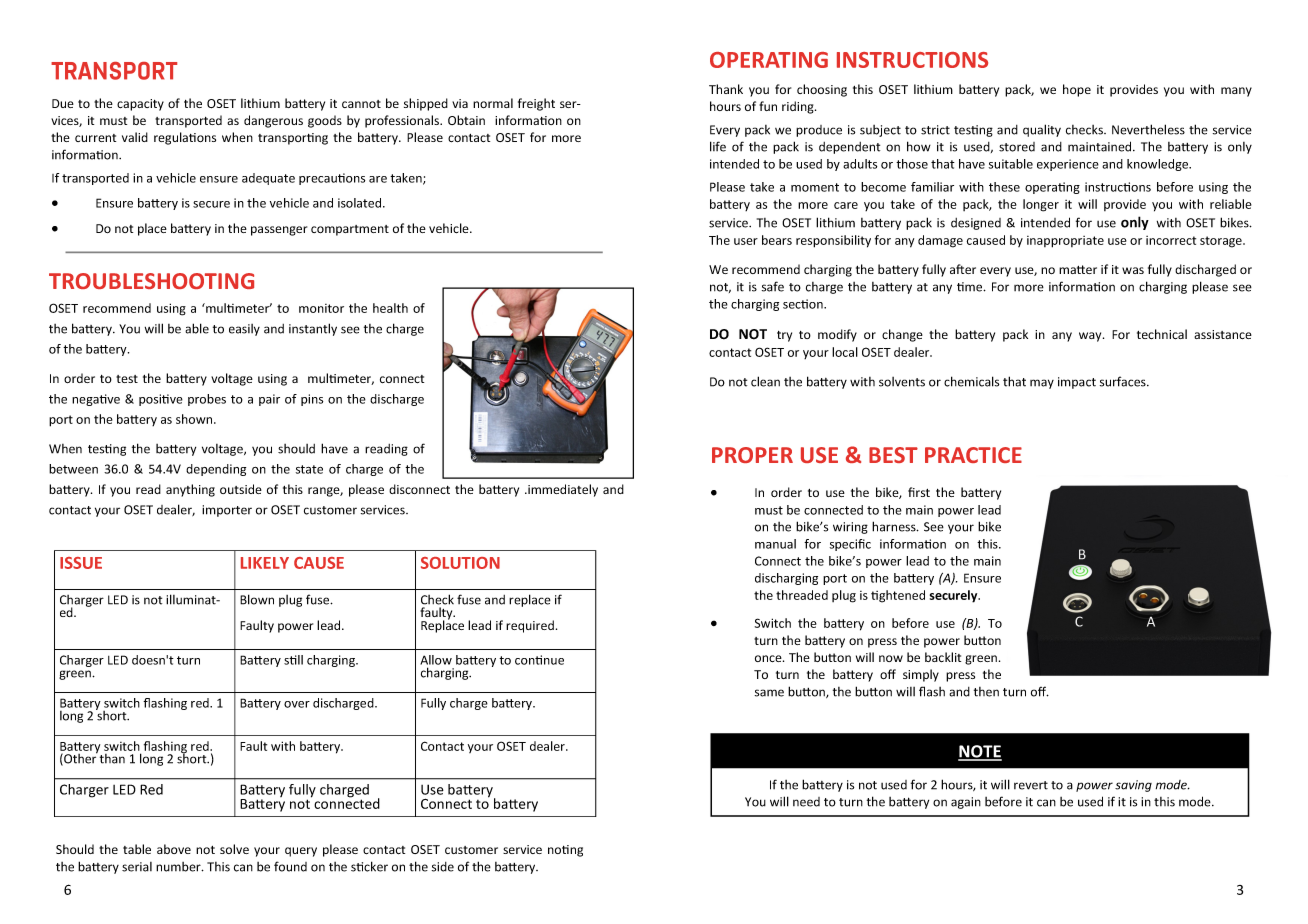  I want to click on required, so click(530, 626).
